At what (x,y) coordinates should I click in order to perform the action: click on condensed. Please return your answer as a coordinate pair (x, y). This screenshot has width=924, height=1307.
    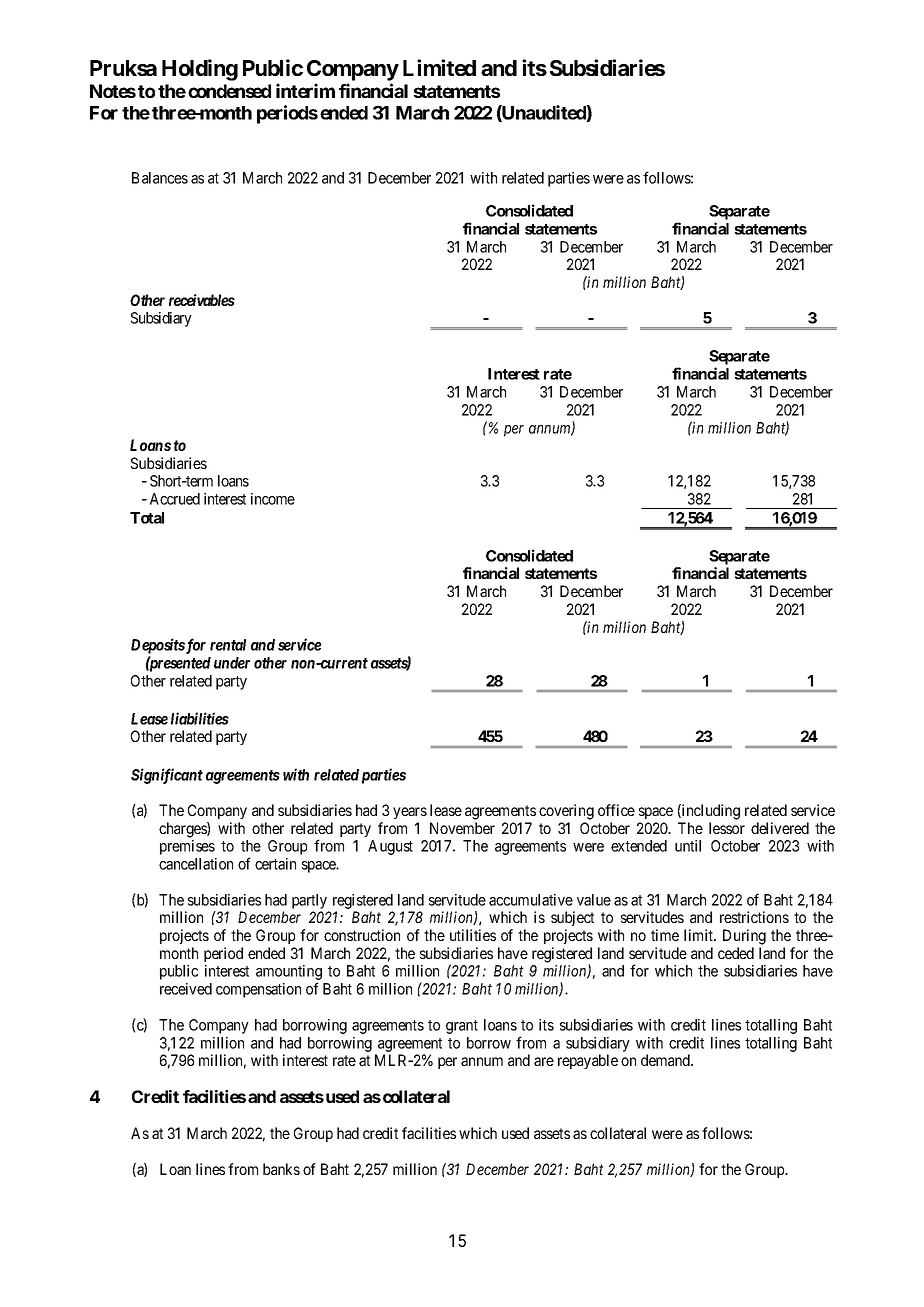
    Looking at the image, I should click on (229, 91).
